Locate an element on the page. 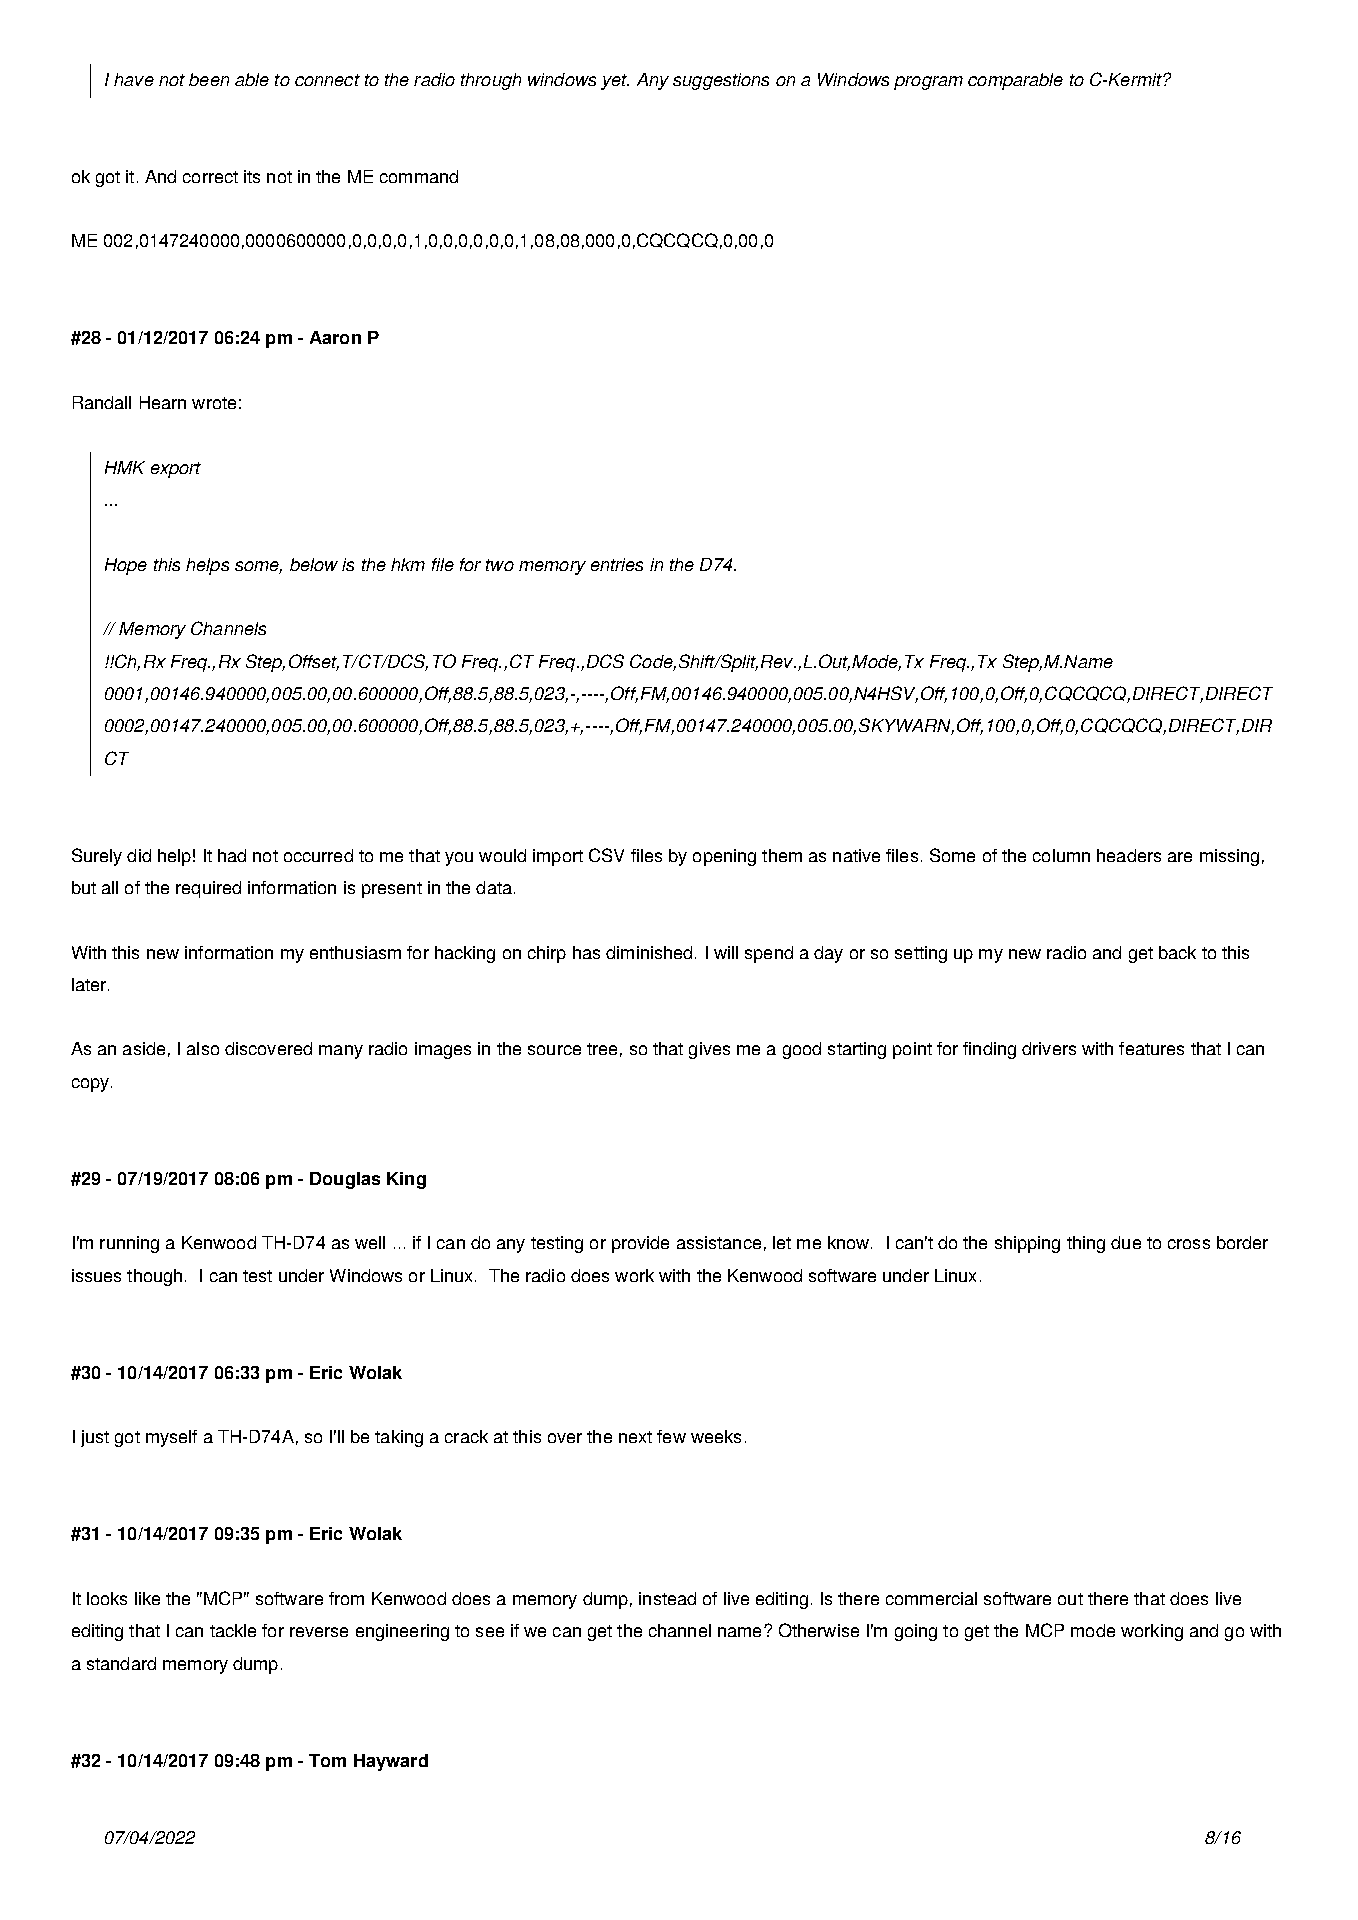 Image resolution: width=1358 pixels, height=1920 pixels. correct is located at coordinates (210, 177).
